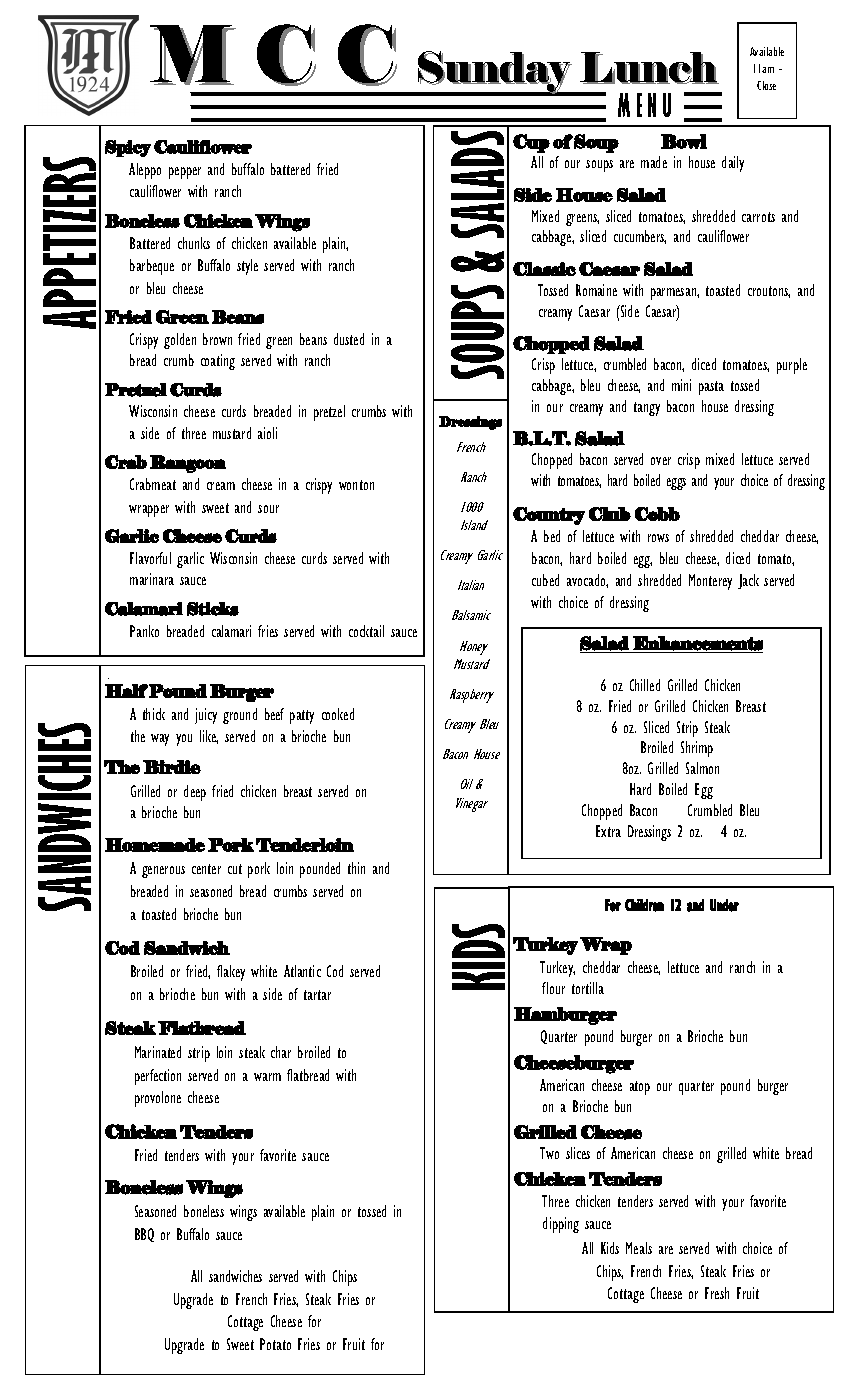 The height and width of the page is (1400, 849). What do you see at coordinates (128, 148) in the page?
I see `Spicy` at bounding box center [128, 148].
